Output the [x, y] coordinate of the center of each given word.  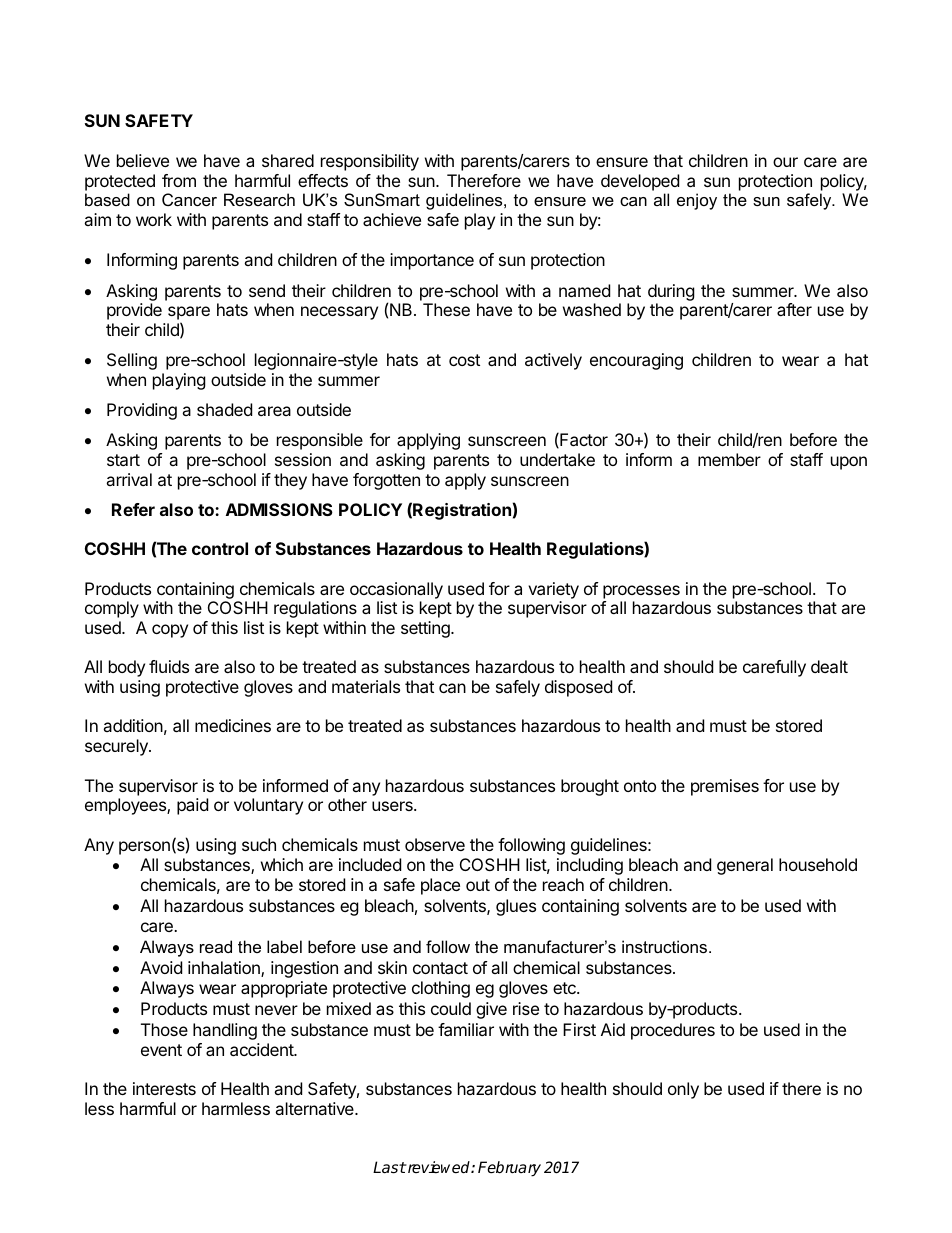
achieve [392, 219]
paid [192, 806]
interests [164, 1088]
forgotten [386, 481]
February [509, 1169]
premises [725, 787]
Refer [133, 509]
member [729, 459]
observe [435, 844]
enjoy [697, 201]
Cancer [189, 199]
